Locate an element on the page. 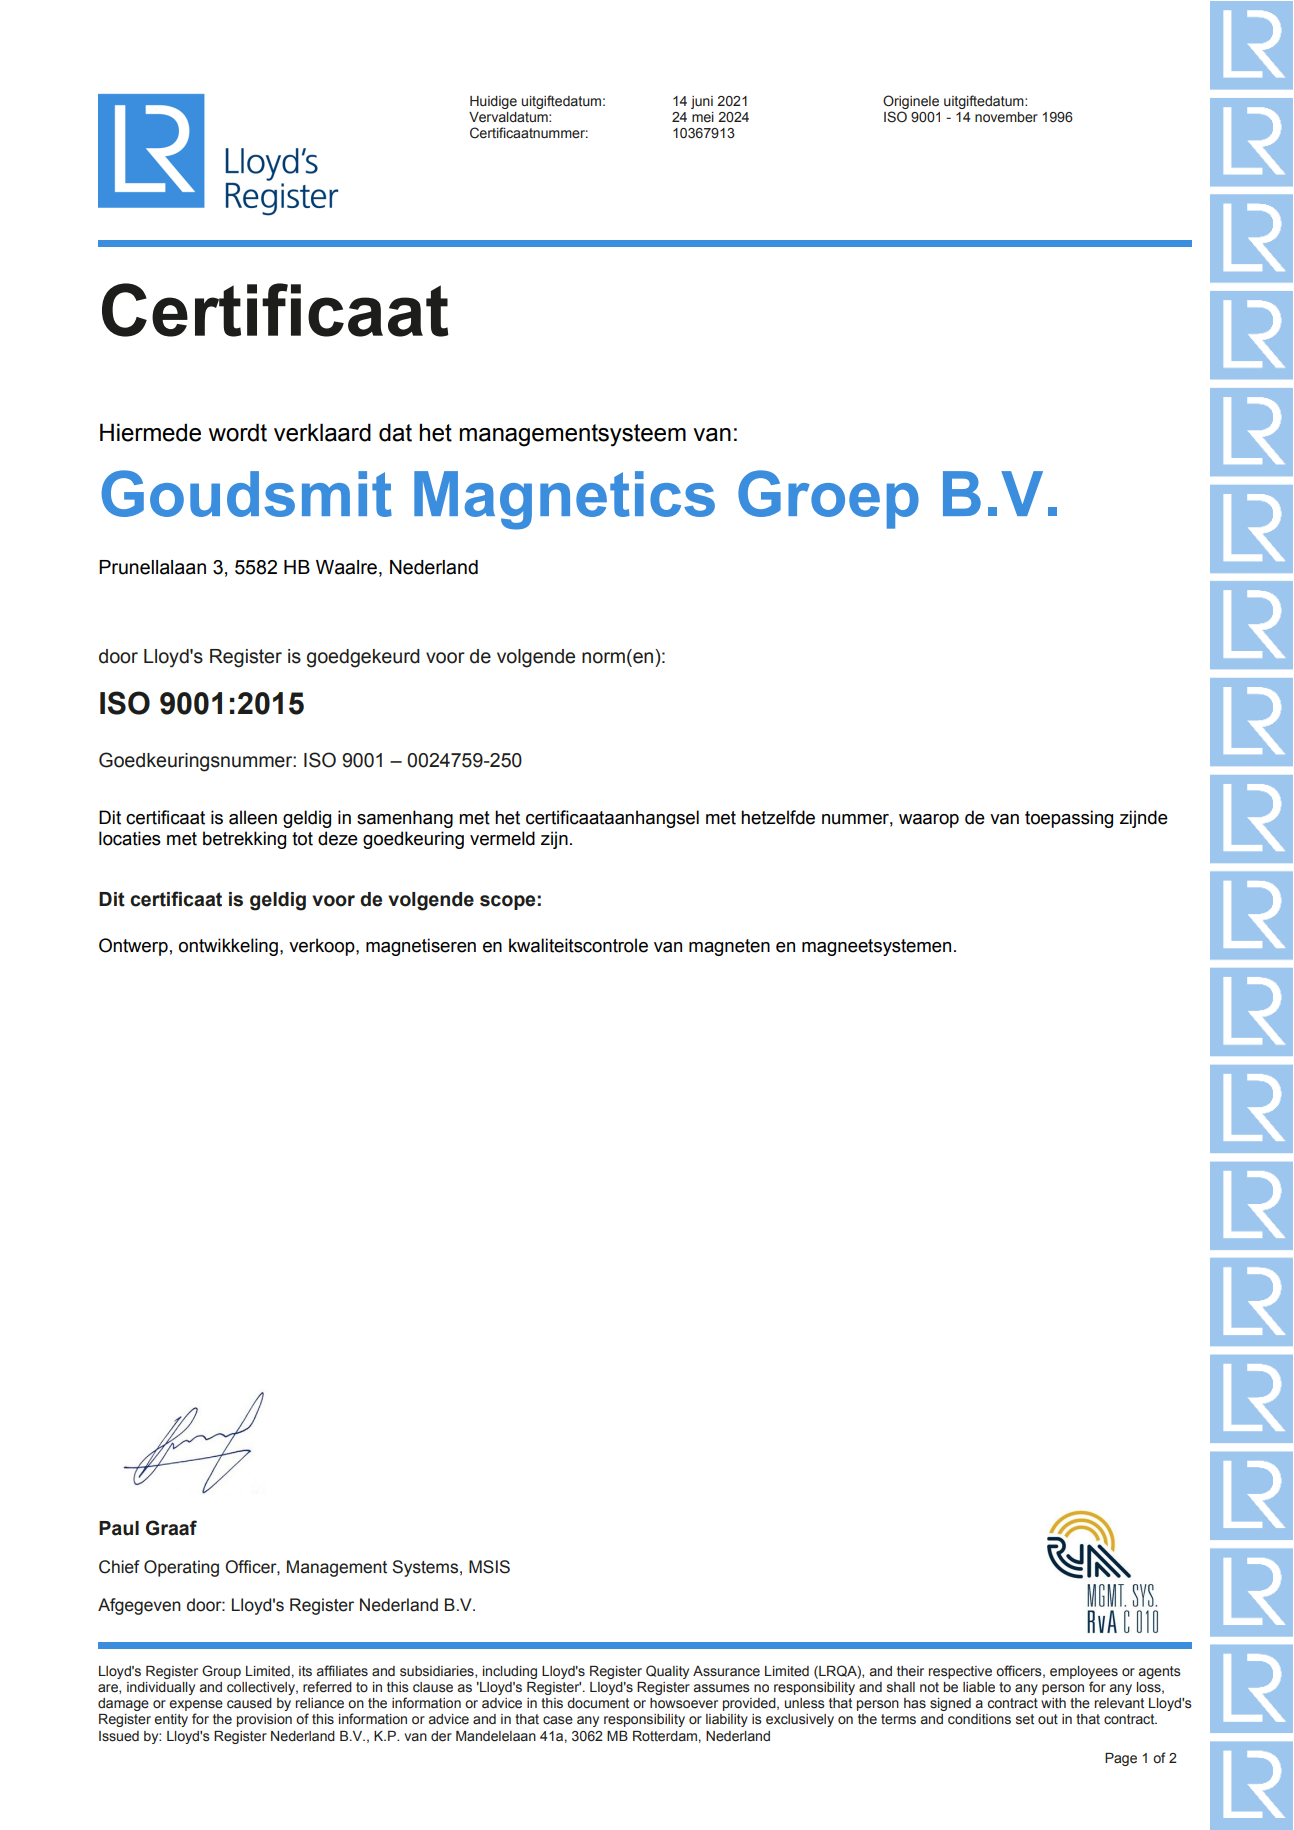 The image size is (1294, 1830). scope is located at coordinates (507, 902).
